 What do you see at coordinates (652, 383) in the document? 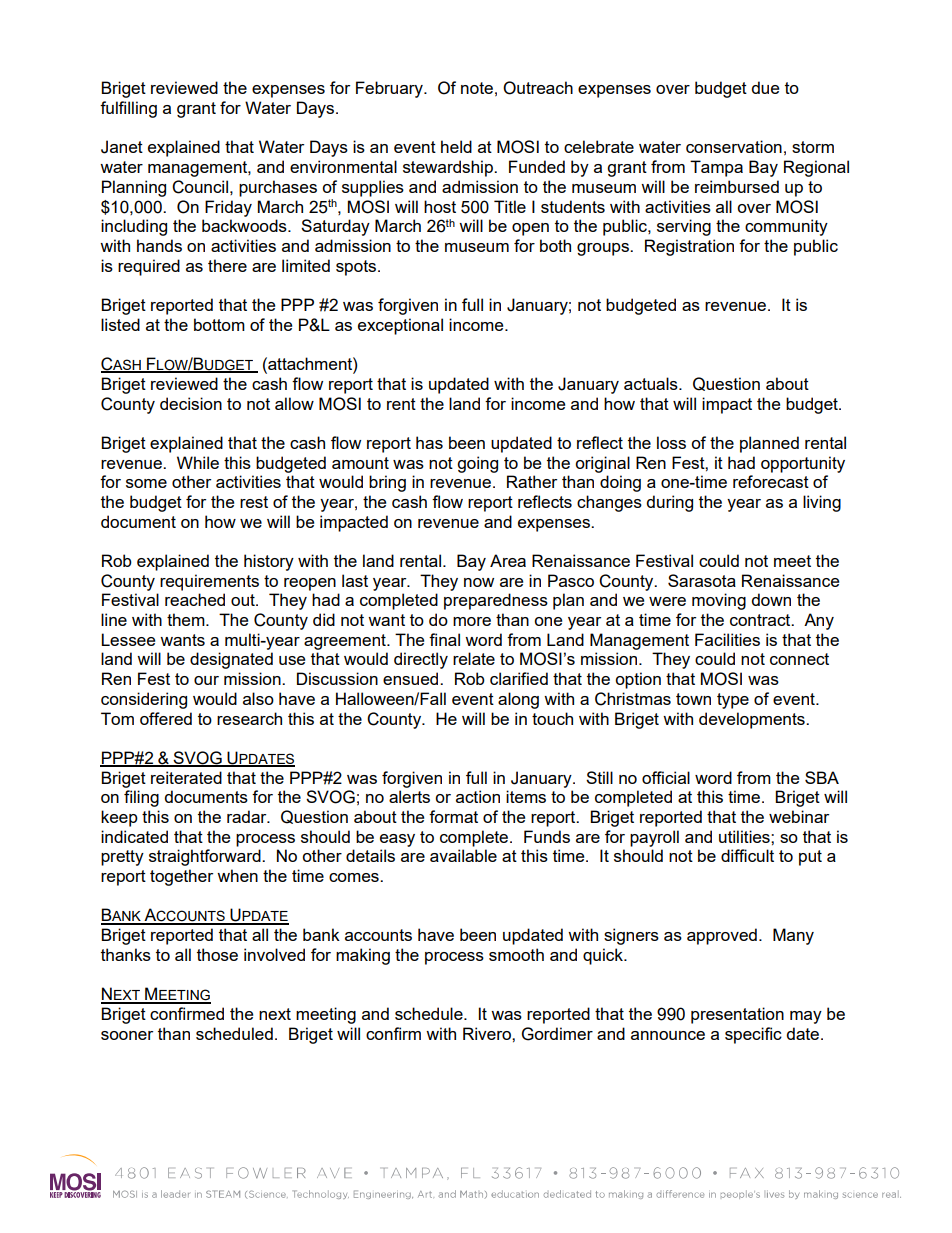
I see `actuals` at bounding box center [652, 383].
